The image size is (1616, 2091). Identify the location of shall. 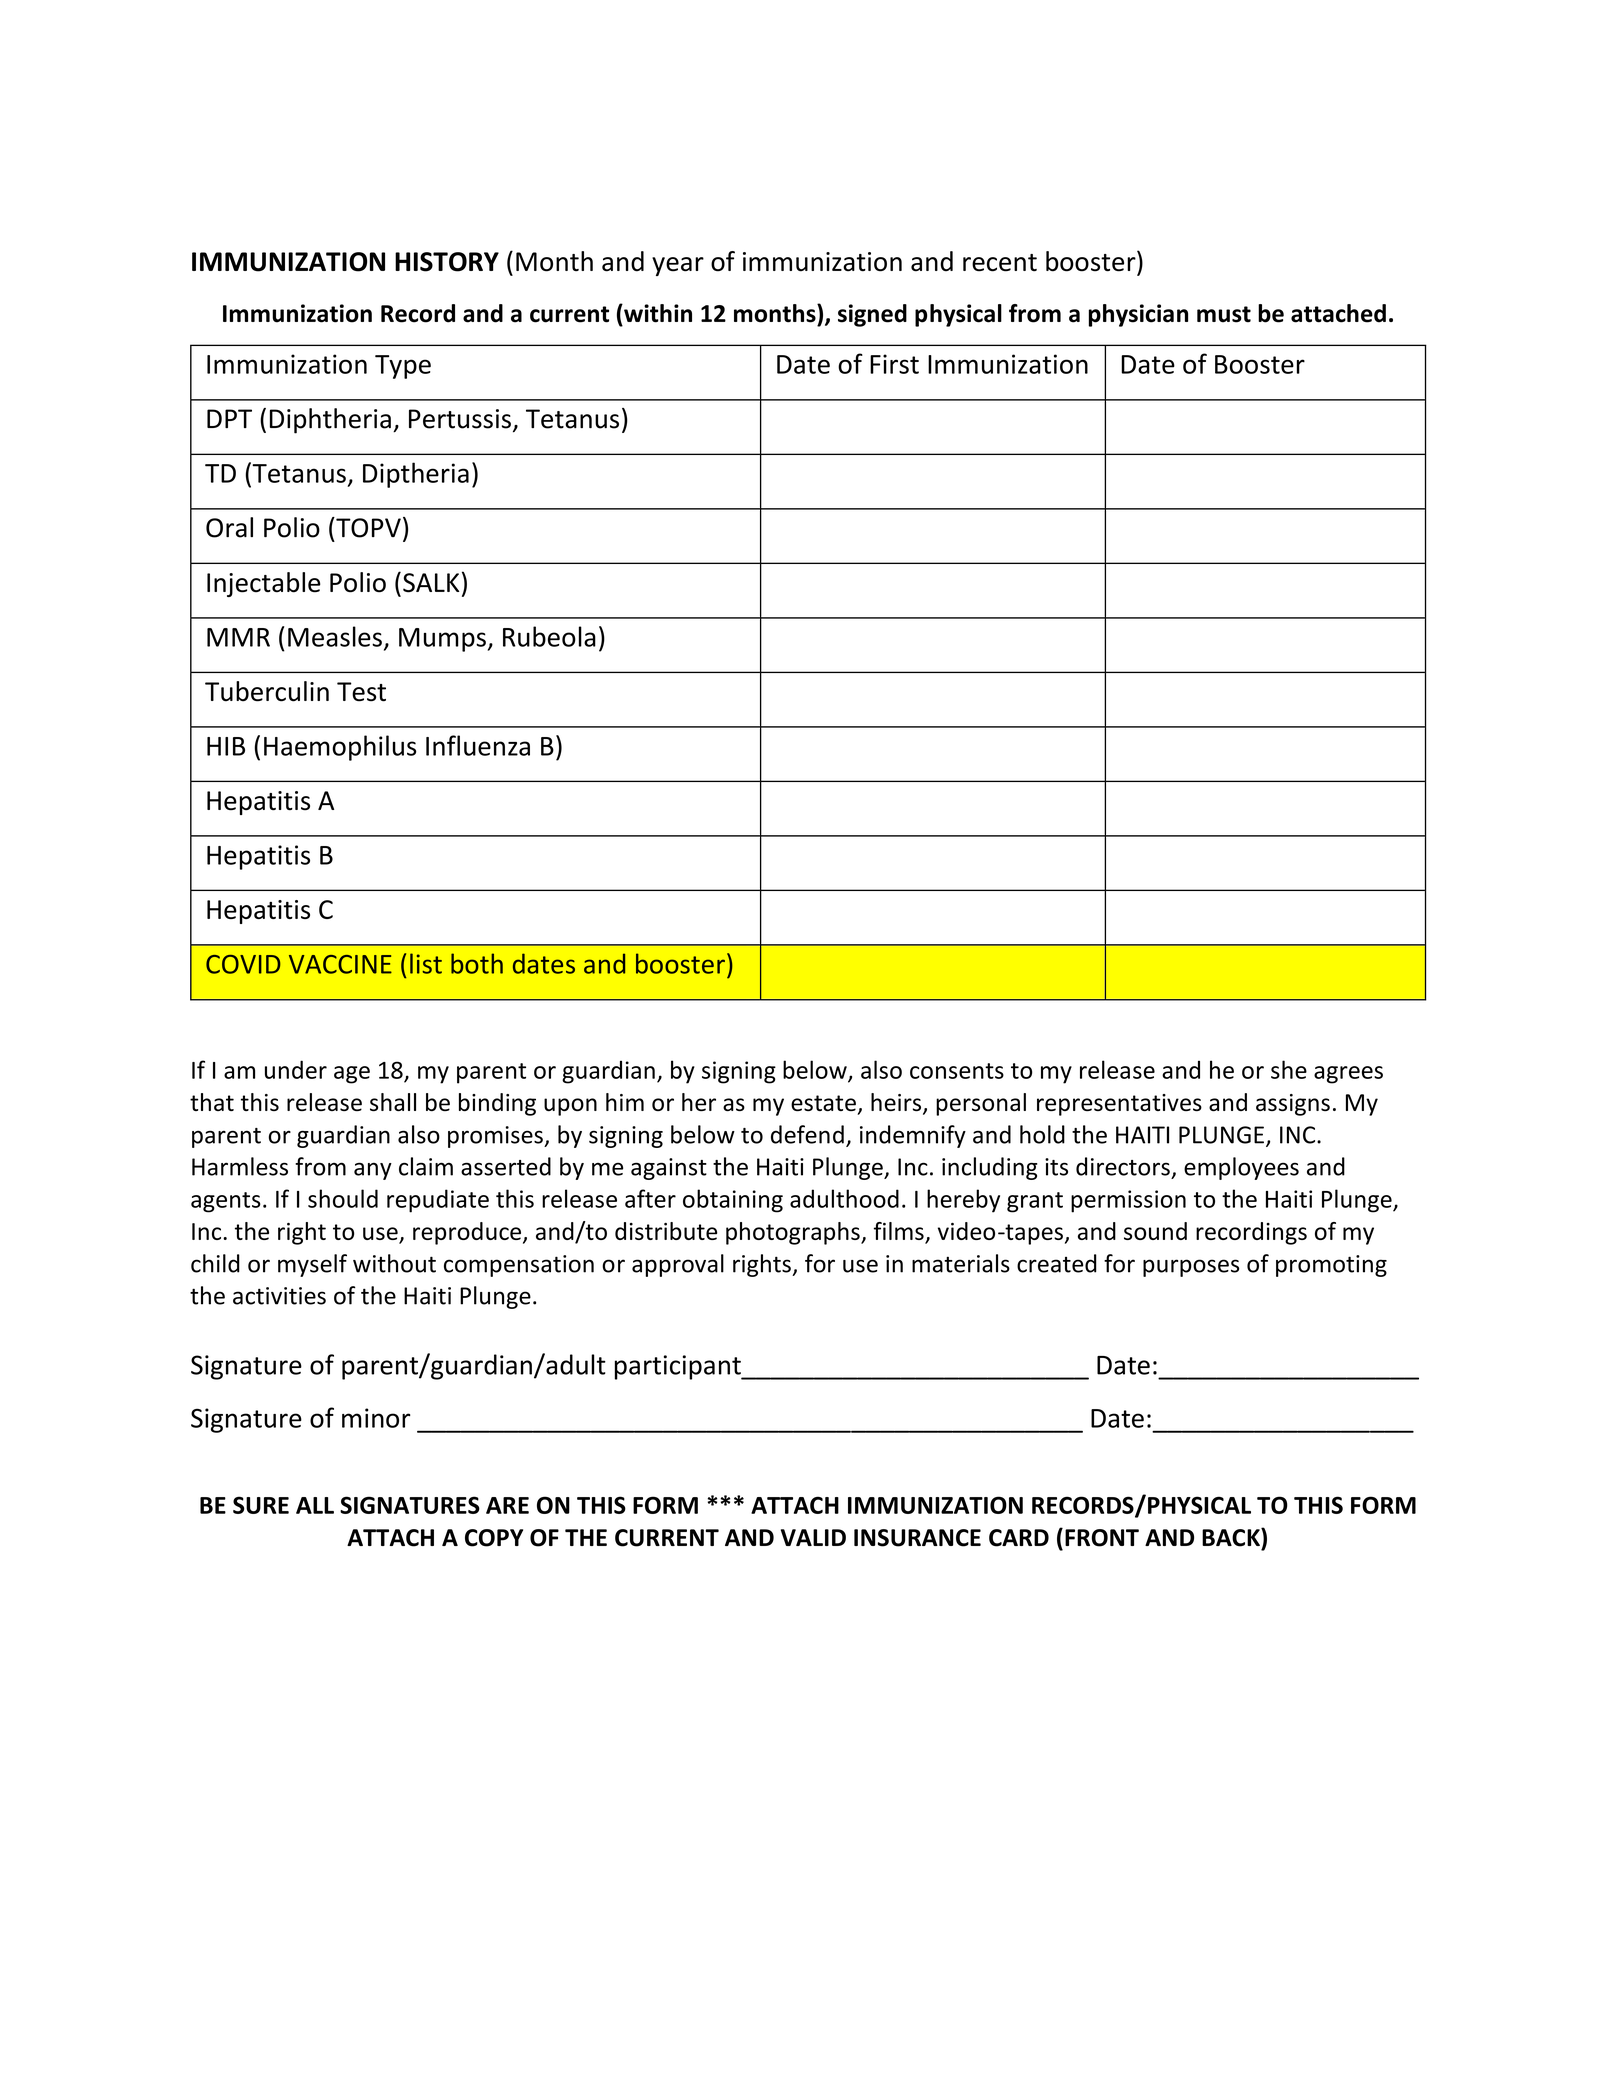
(393, 1102).
